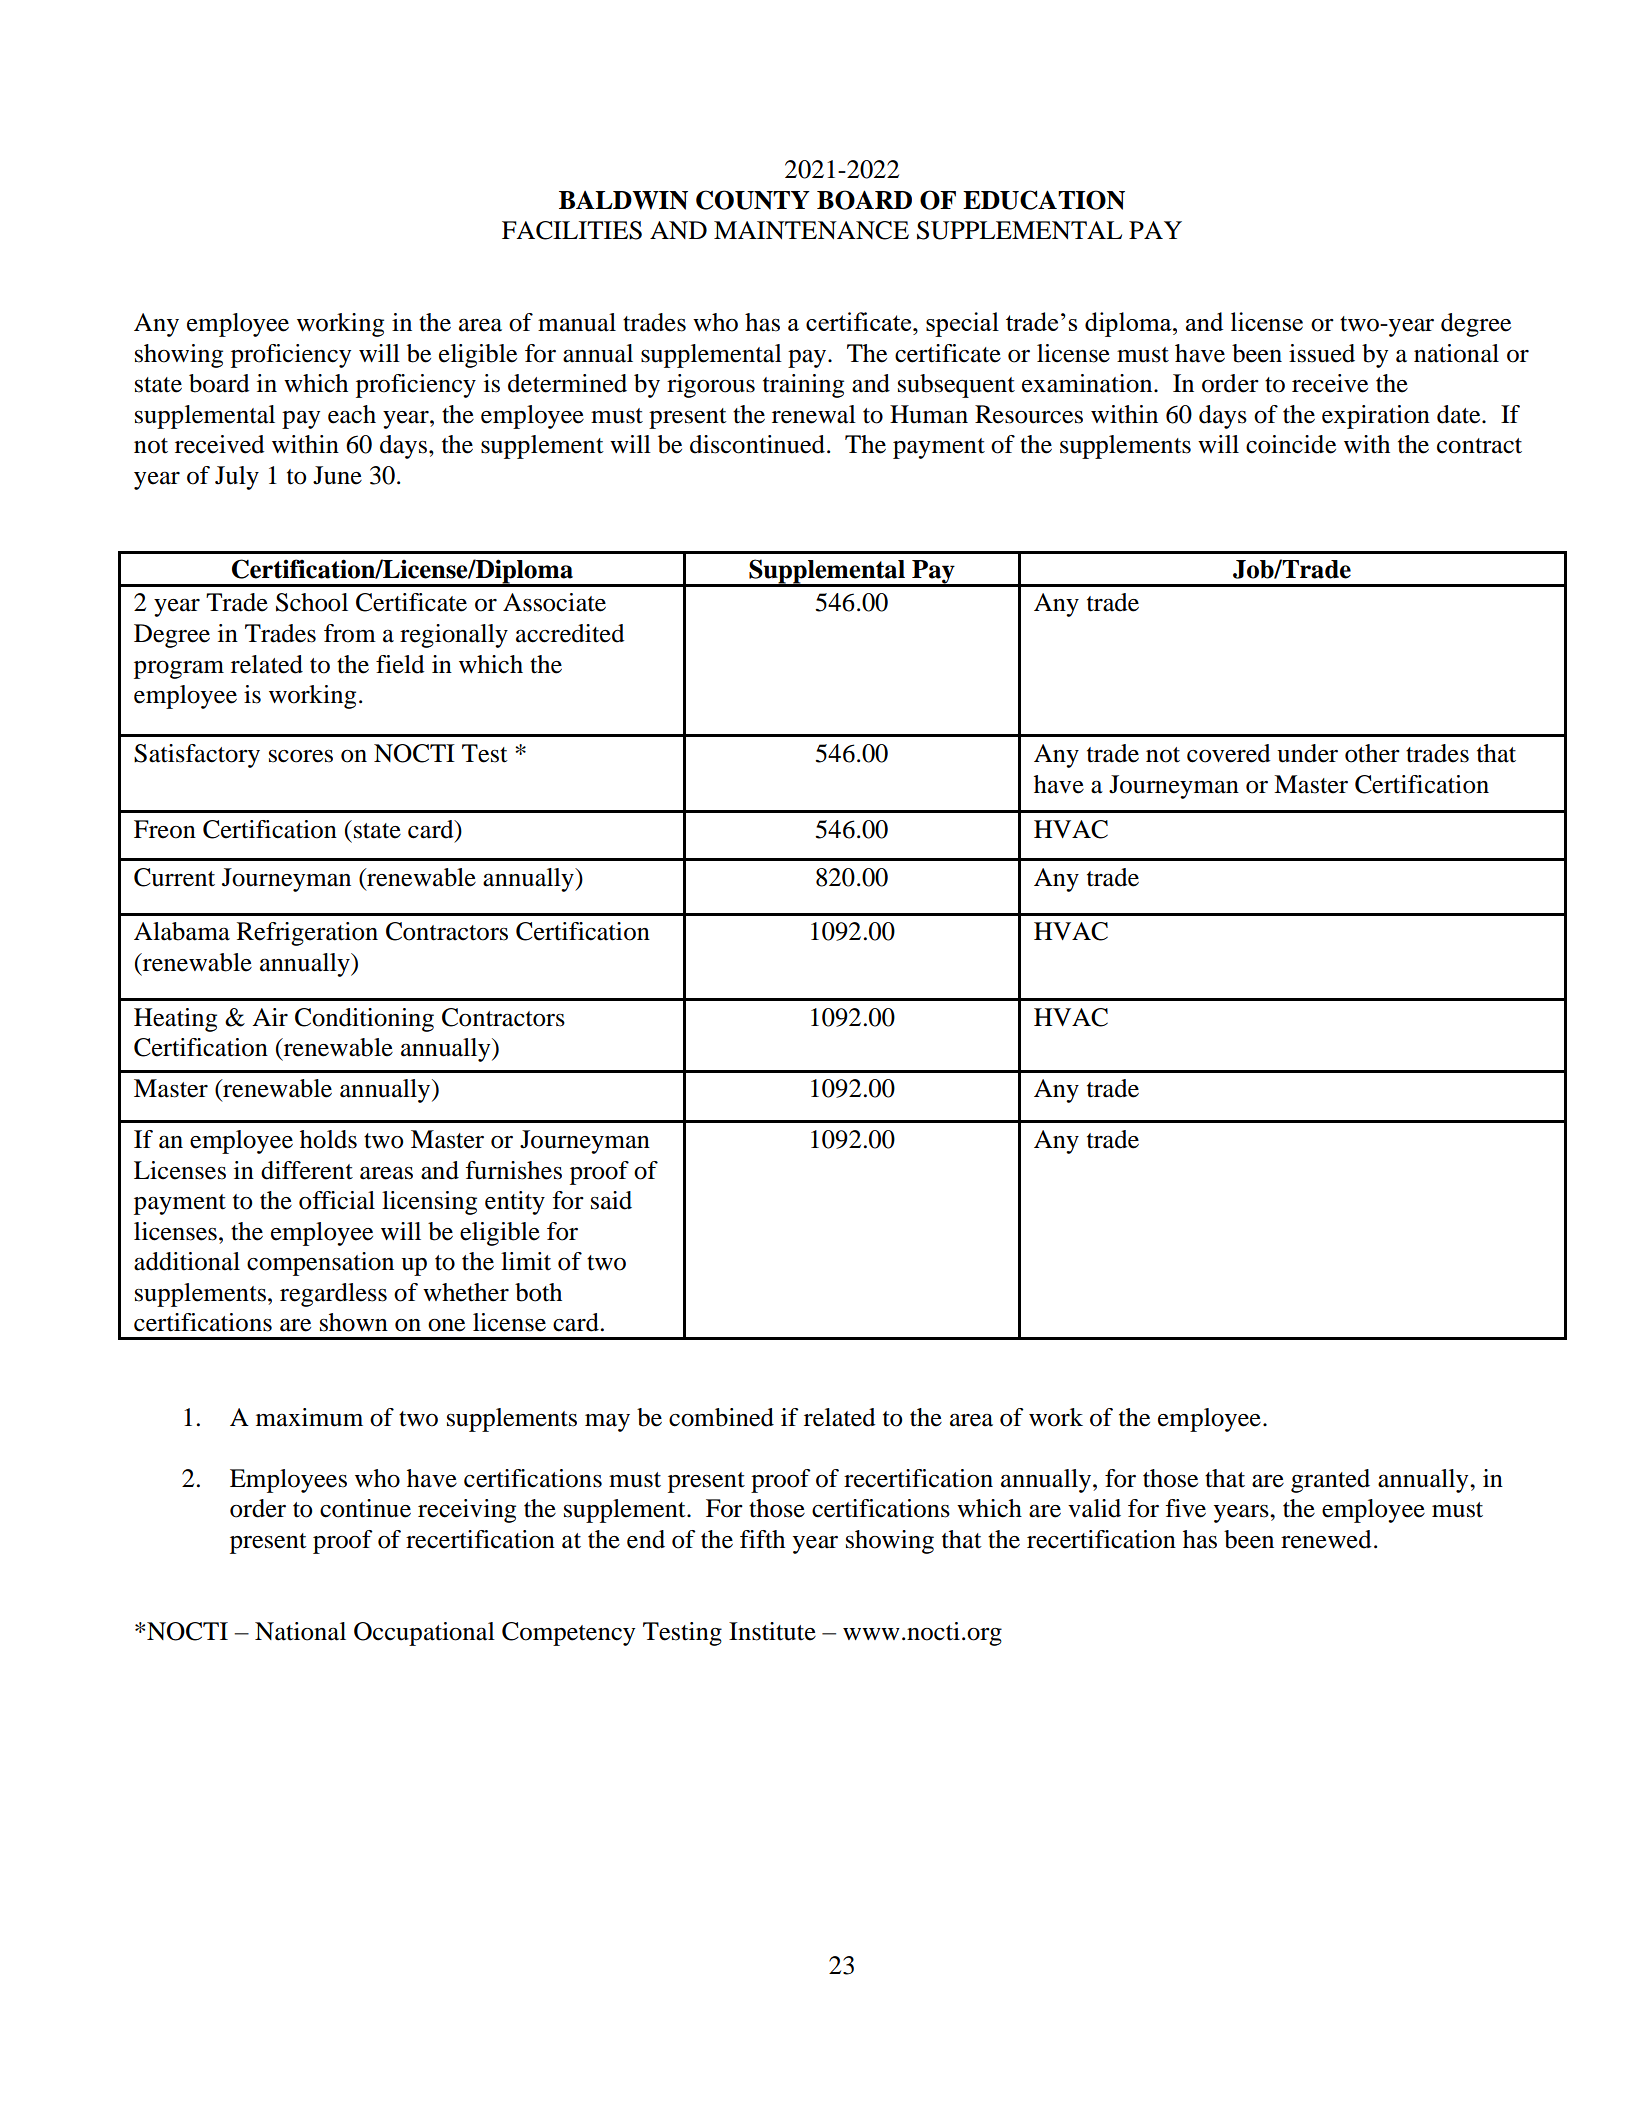 Image resolution: width=1627 pixels, height=2106 pixels. Describe the element at coordinates (611, 1200) in the screenshot. I see `said` at that location.
